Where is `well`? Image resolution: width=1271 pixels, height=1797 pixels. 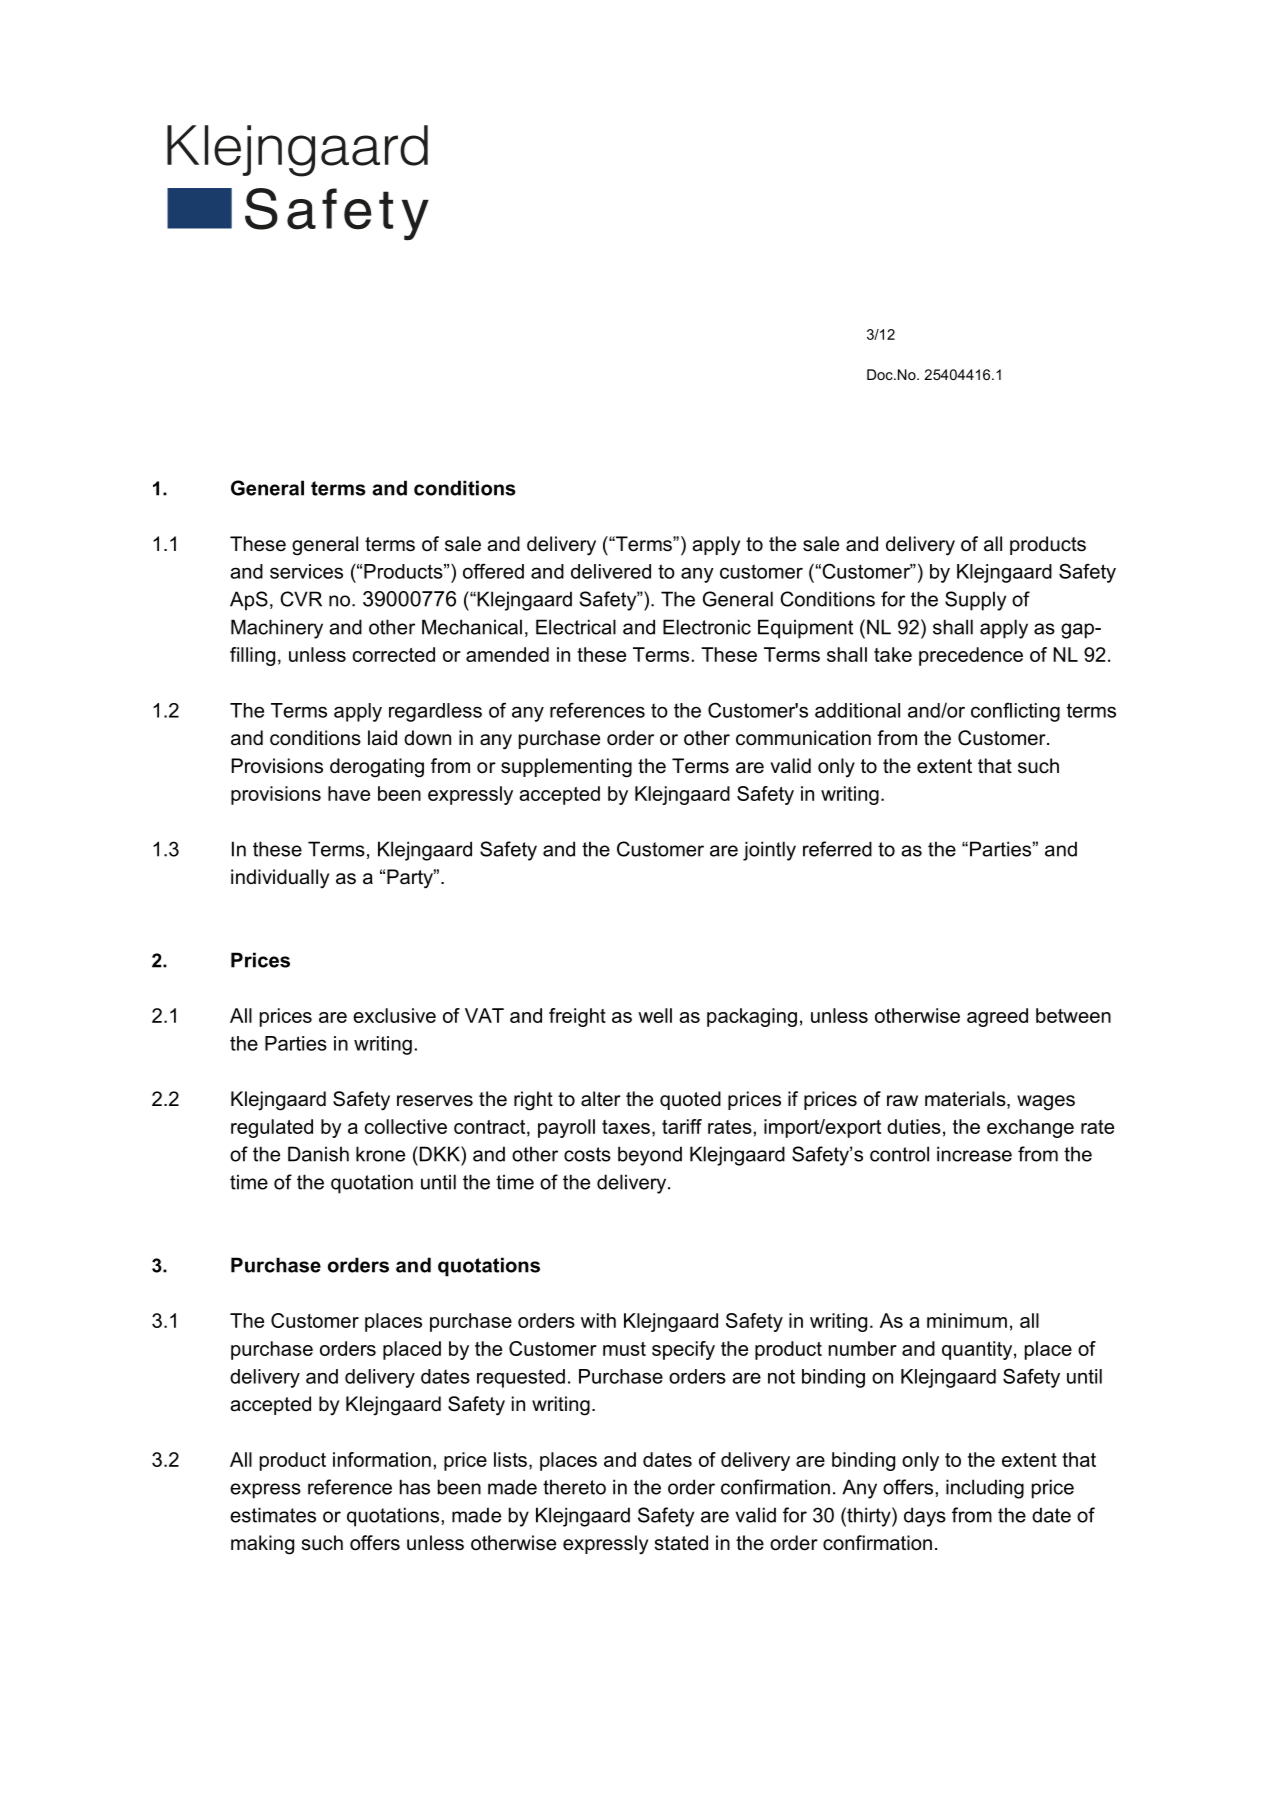
well is located at coordinates (655, 1015).
